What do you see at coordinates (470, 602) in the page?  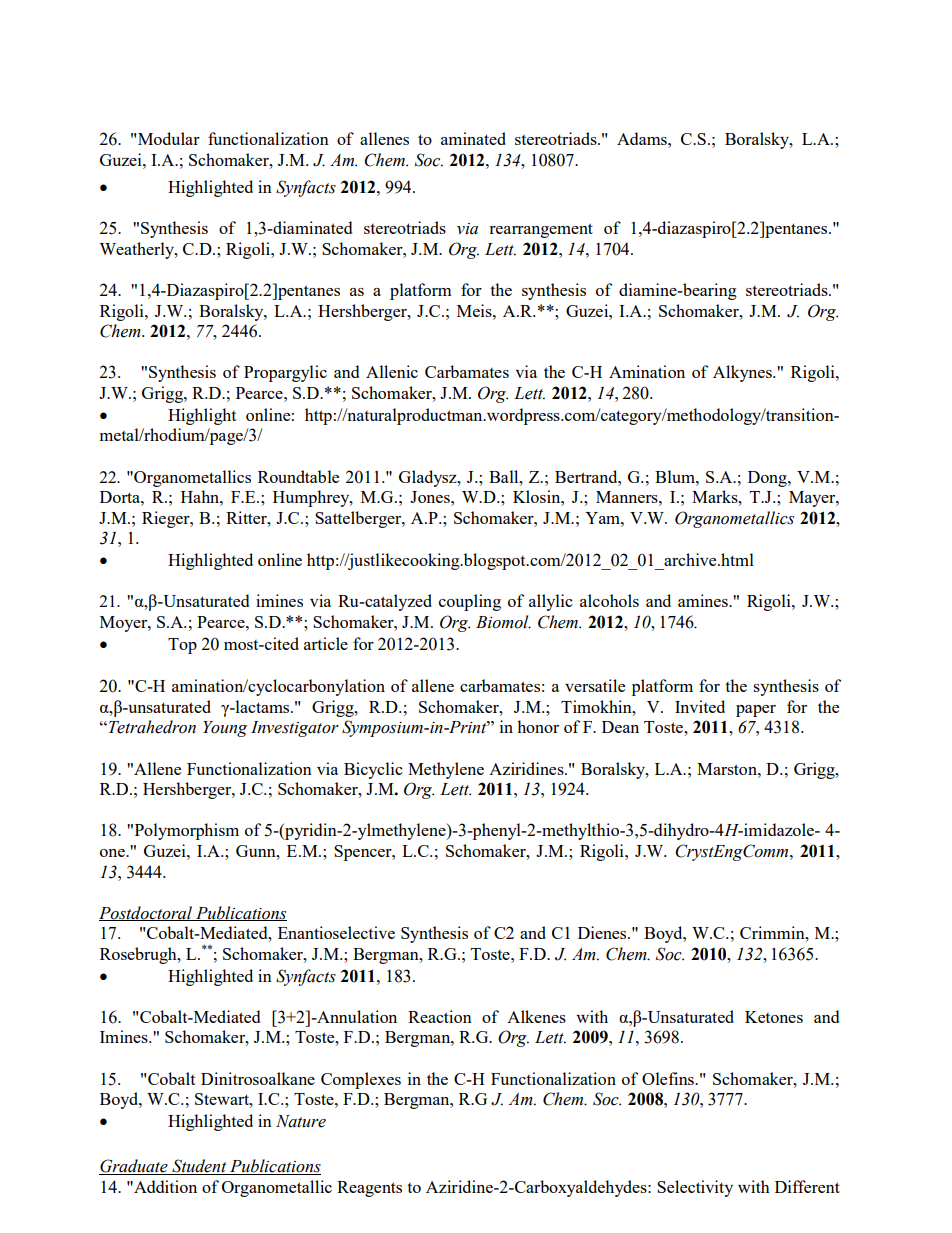 I see `coupling` at bounding box center [470, 602].
